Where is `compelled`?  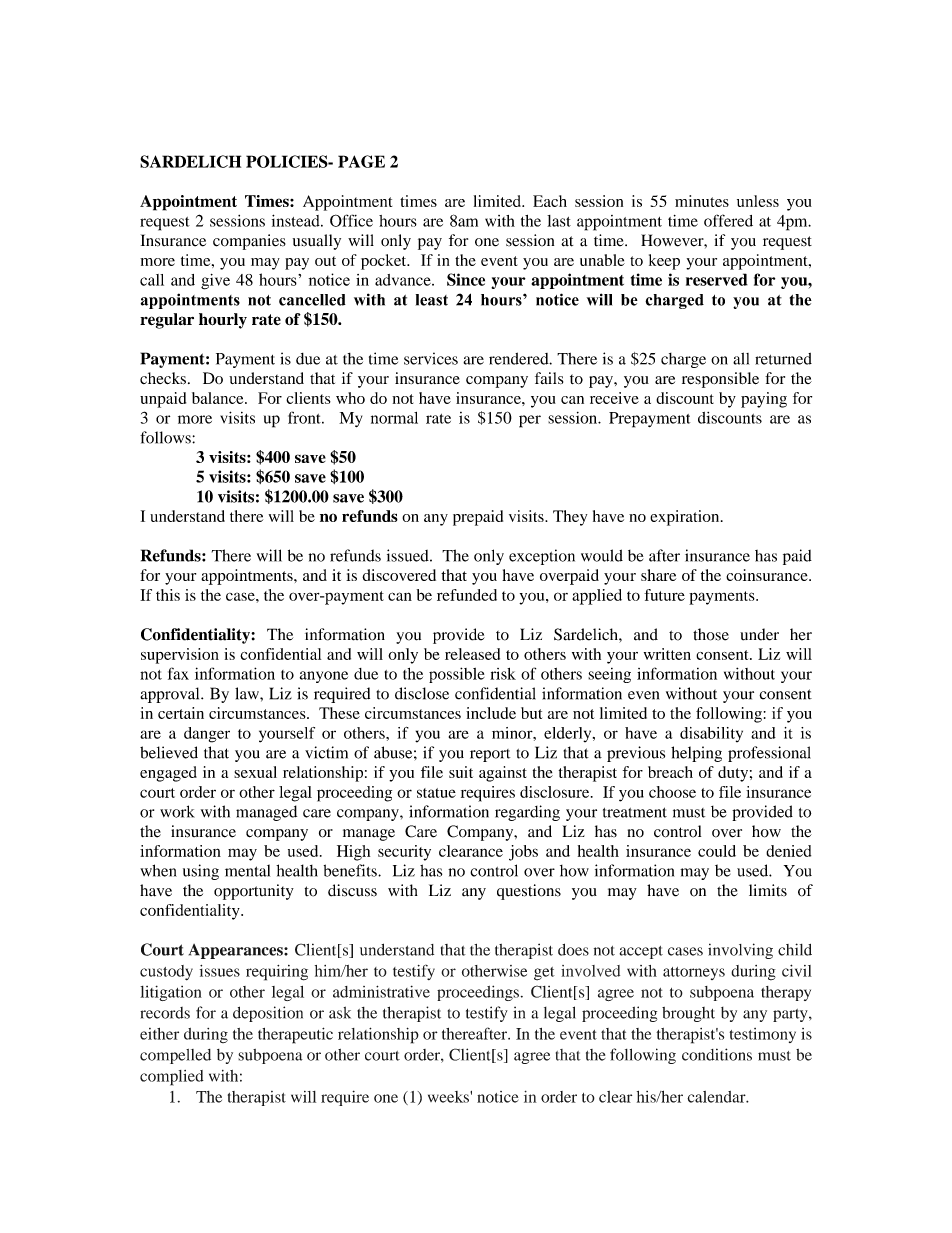 compelled is located at coordinates (175, 1056).
